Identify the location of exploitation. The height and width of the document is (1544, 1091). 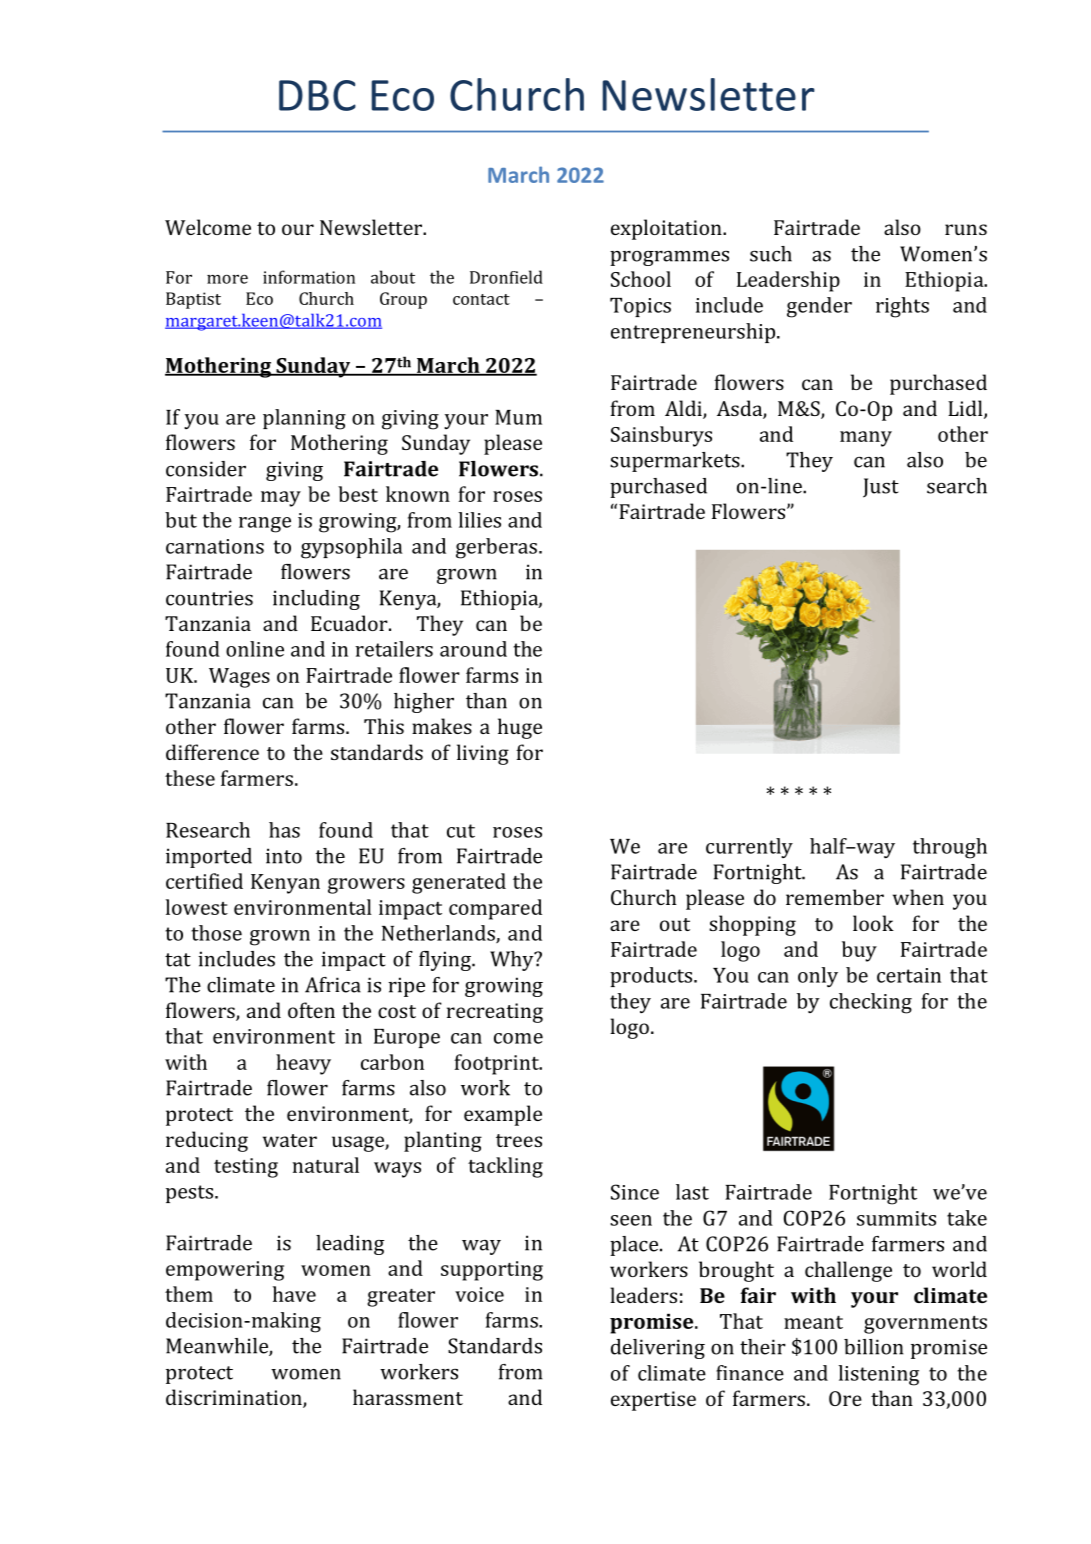
(667, 229).
